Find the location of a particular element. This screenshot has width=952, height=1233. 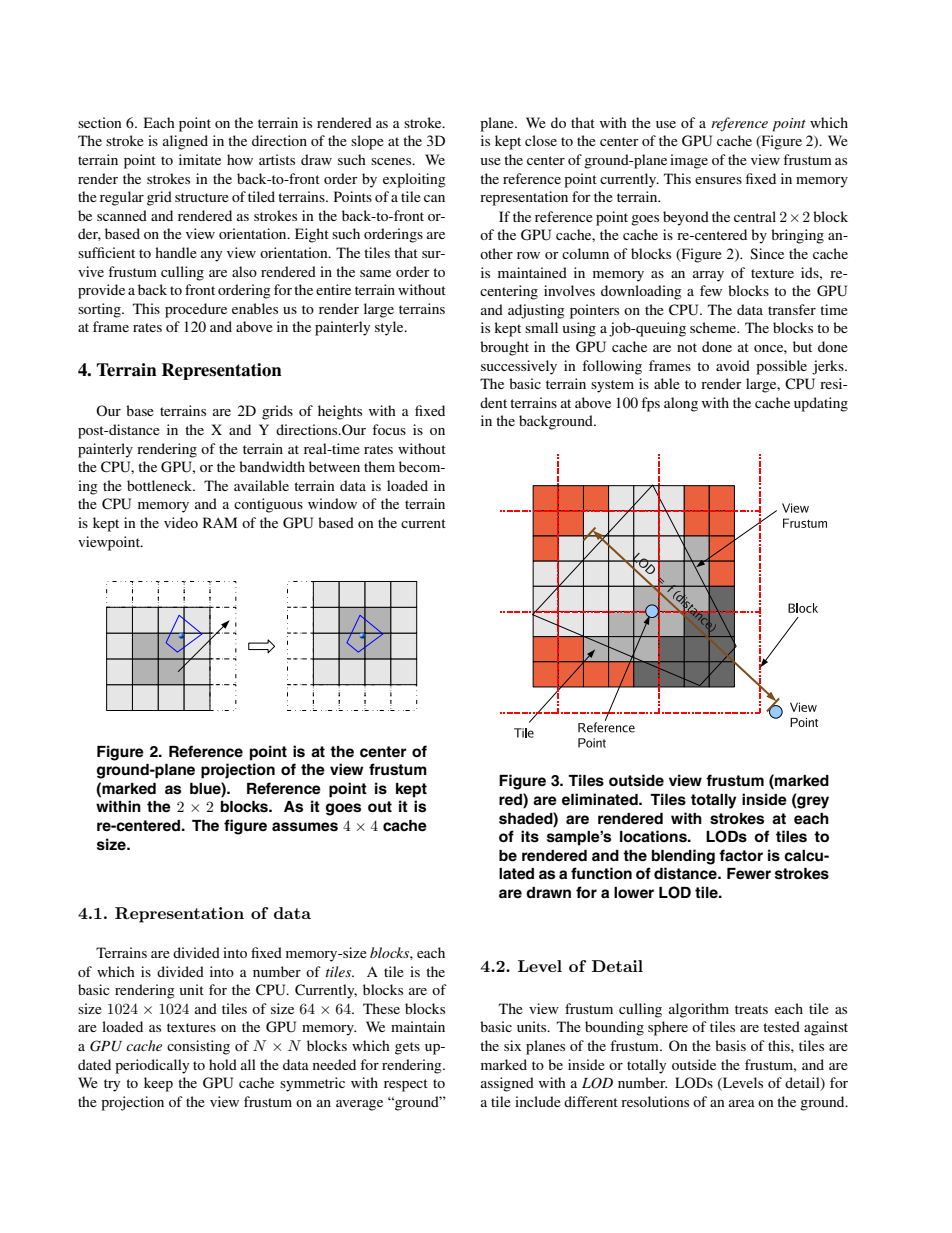

exploiting is located at coordinates (414, 180).
